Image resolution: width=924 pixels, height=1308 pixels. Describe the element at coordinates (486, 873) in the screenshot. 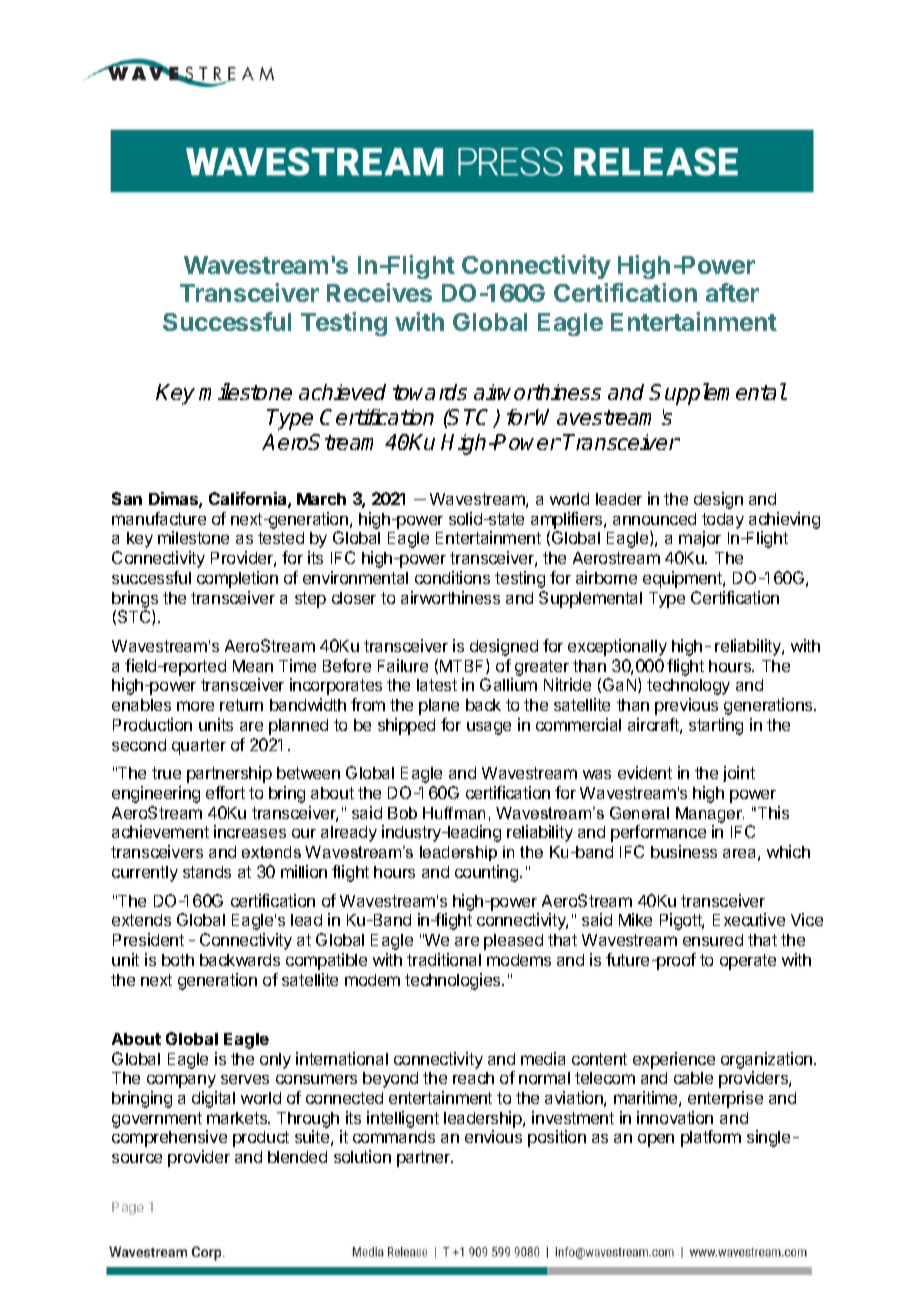

I see `counting` at that location.
